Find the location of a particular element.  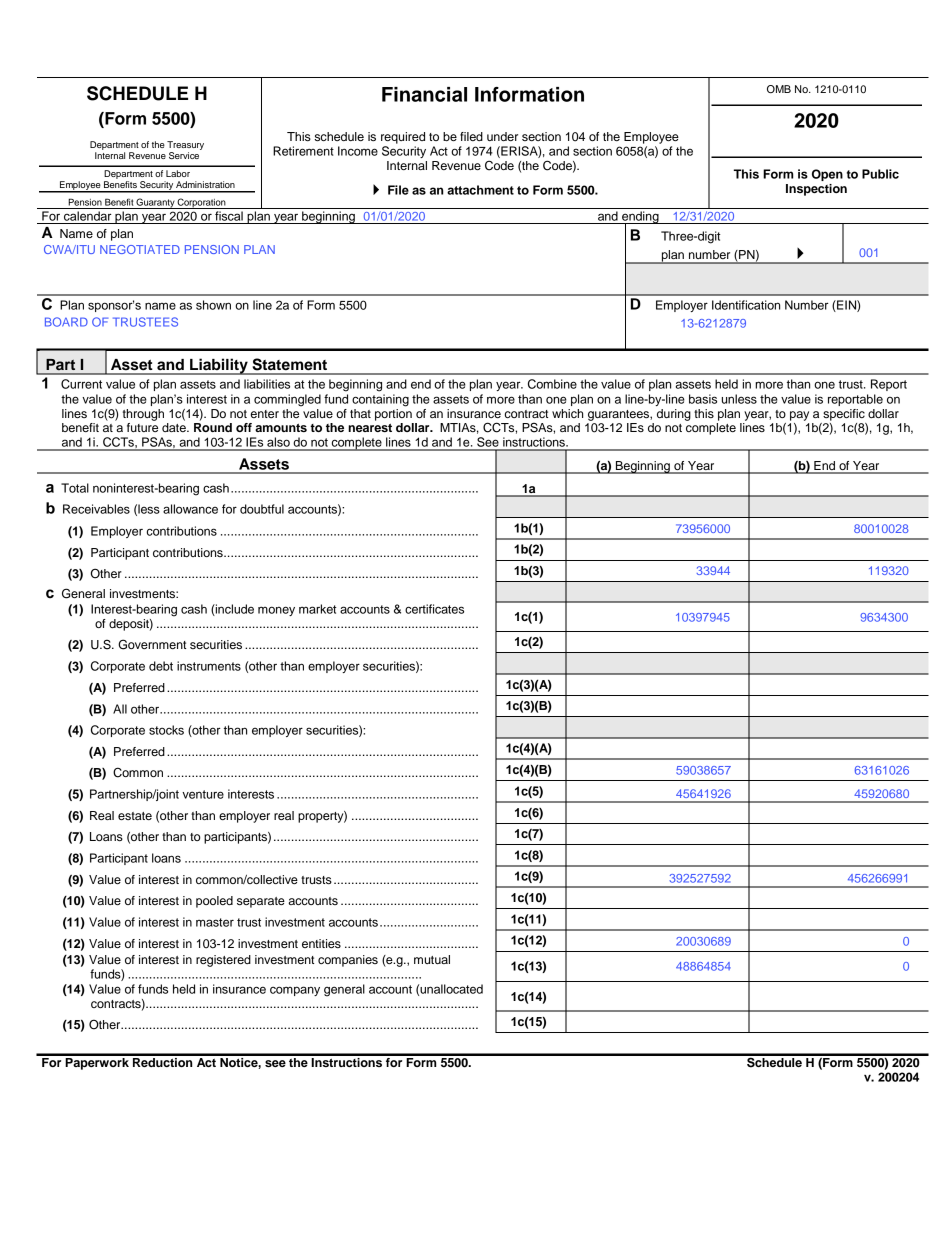

Combine is located at coordinates (552, 384).
